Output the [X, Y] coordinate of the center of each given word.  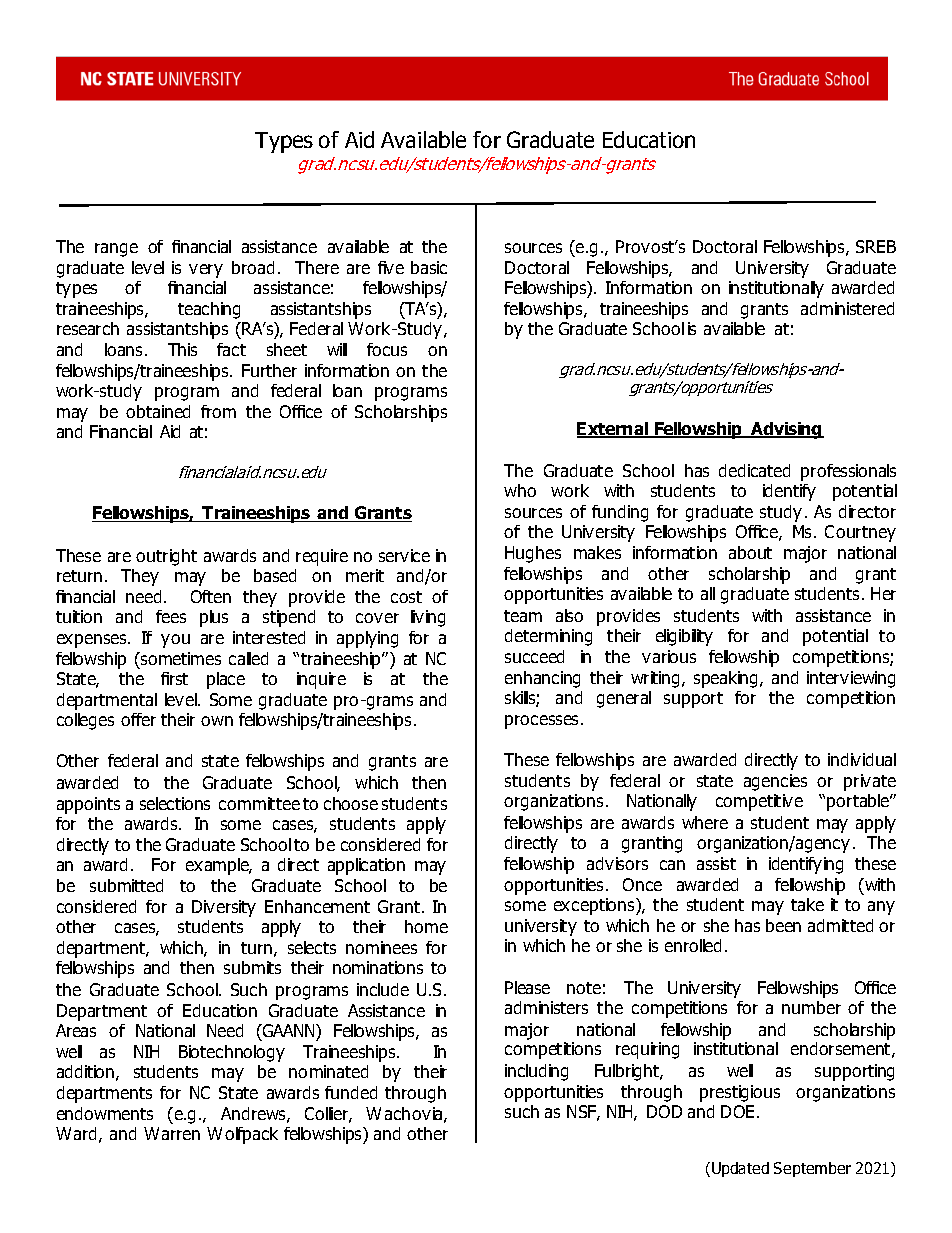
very [206, 271]
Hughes [533, 554]
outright [166, 557]
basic [429, 267]
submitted [126, 885]
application [366, 866]
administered [847, 308]
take [807, 904]
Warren [172, 1133]
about [750, 552]
